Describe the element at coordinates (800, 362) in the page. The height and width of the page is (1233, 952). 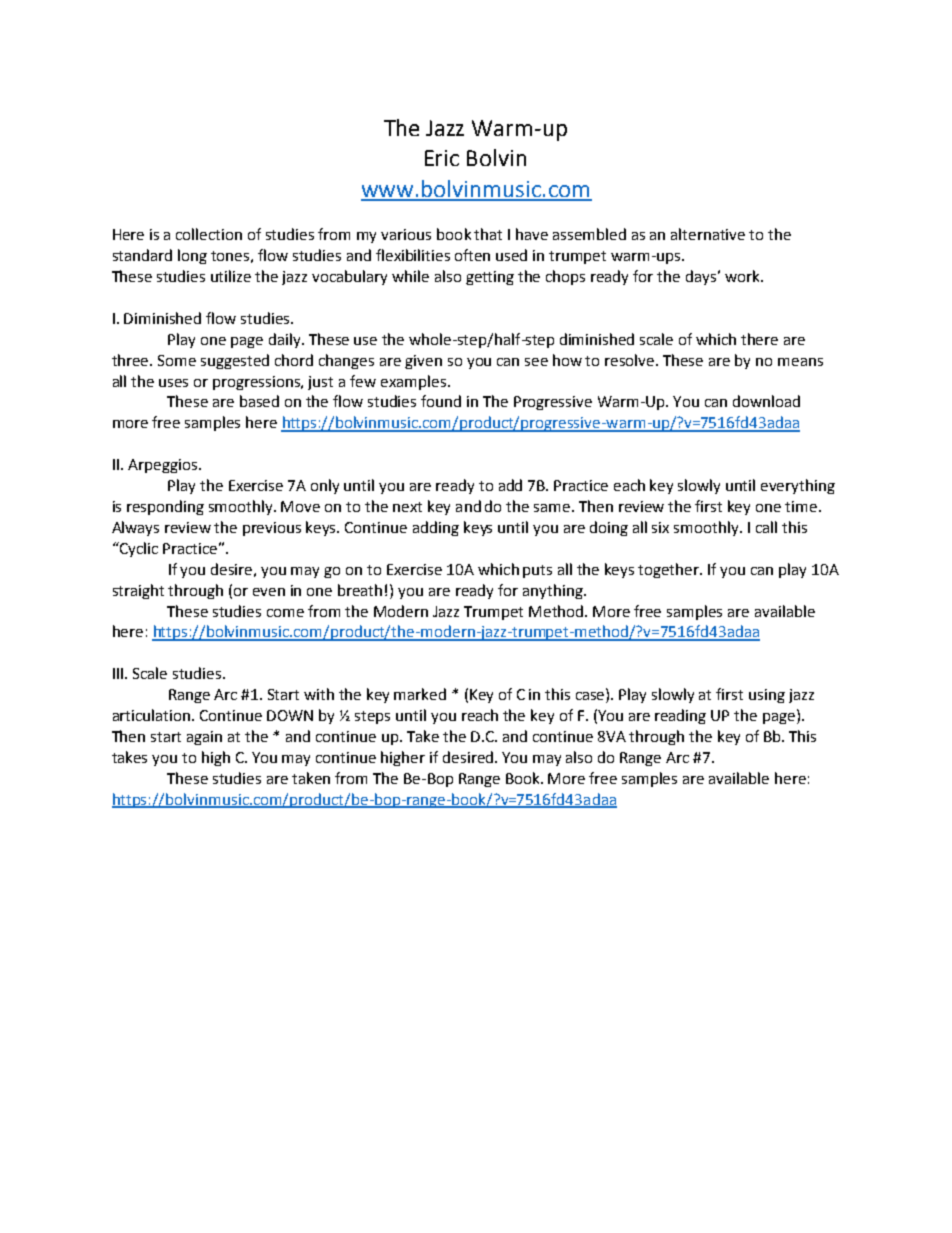
I see `means` at that location.
